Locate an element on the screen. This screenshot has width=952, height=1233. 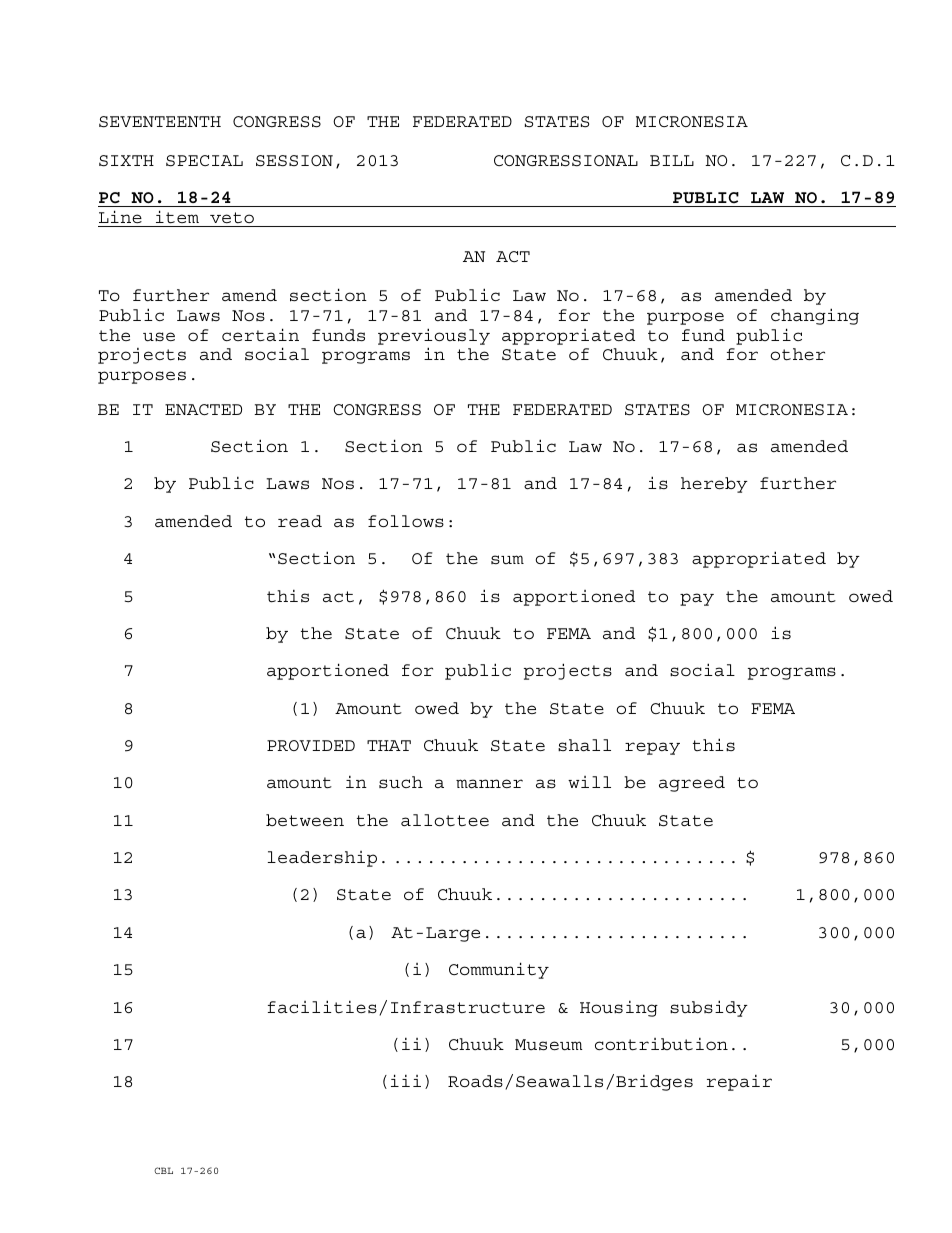
PROVIDED is located at coordinates (311, 745).
